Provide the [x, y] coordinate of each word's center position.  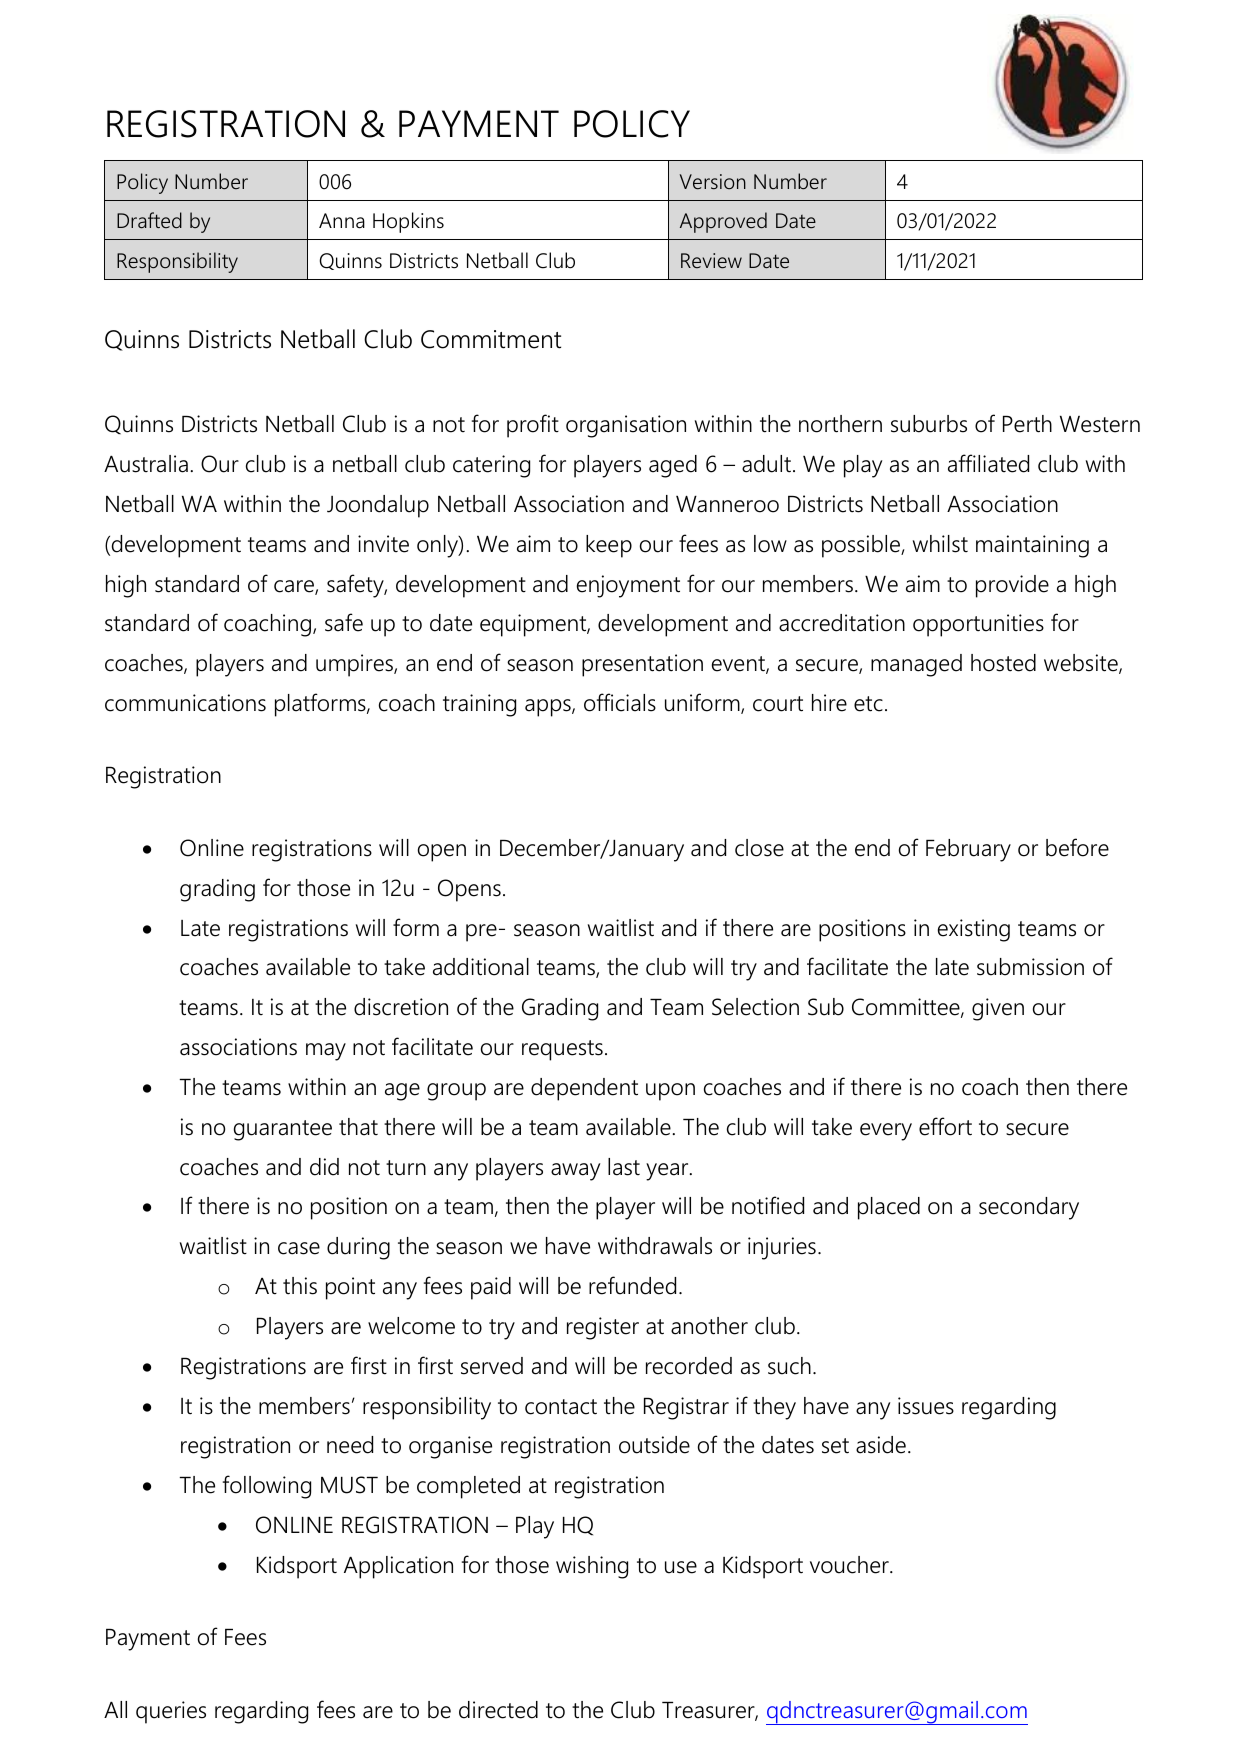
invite [383, 544]
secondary [1029, 1208]
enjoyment [628, 586]
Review [711, 261]
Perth [1027, 424]
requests [562, 1050]
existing [974, 930]
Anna [342, 221]
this [300, 1286]
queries [171, 1712]
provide [1012, 586]
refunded [632, 1285]
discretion [401, 1007]
